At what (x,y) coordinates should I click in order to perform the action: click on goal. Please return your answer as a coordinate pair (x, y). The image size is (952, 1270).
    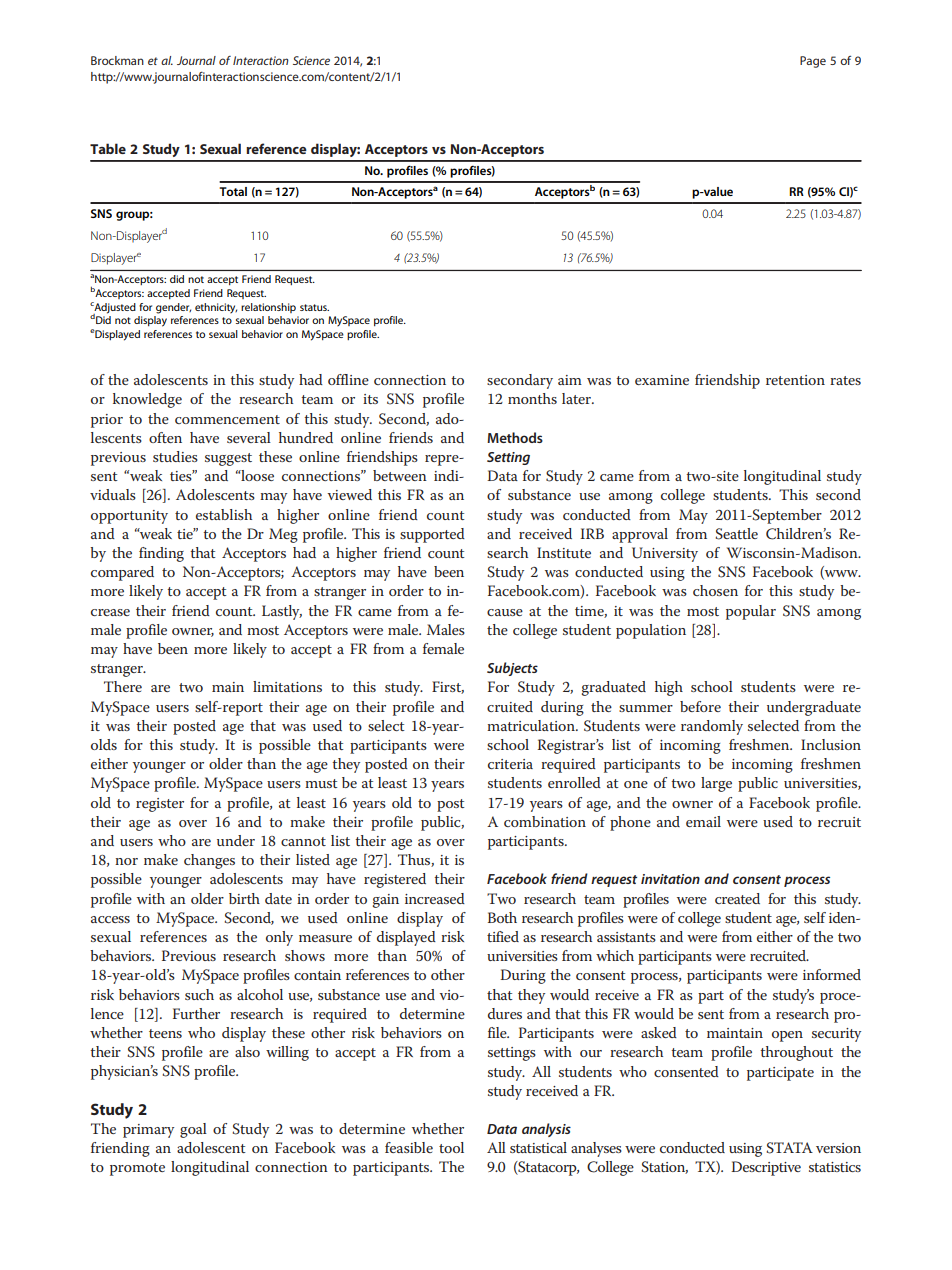
    Looking at the image, I should click on (193, 1130).
